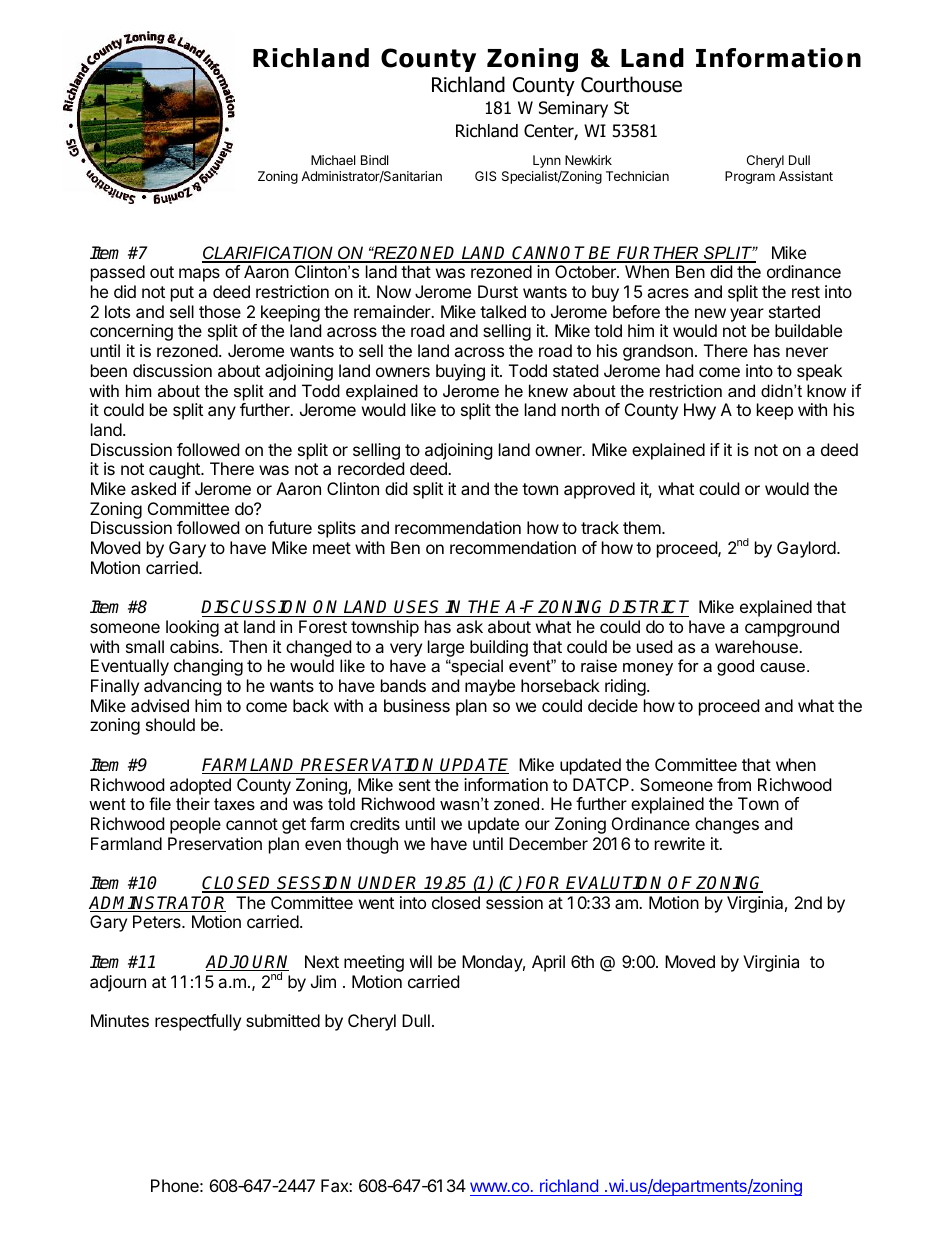  I want to click on future, so click(290, 527).
